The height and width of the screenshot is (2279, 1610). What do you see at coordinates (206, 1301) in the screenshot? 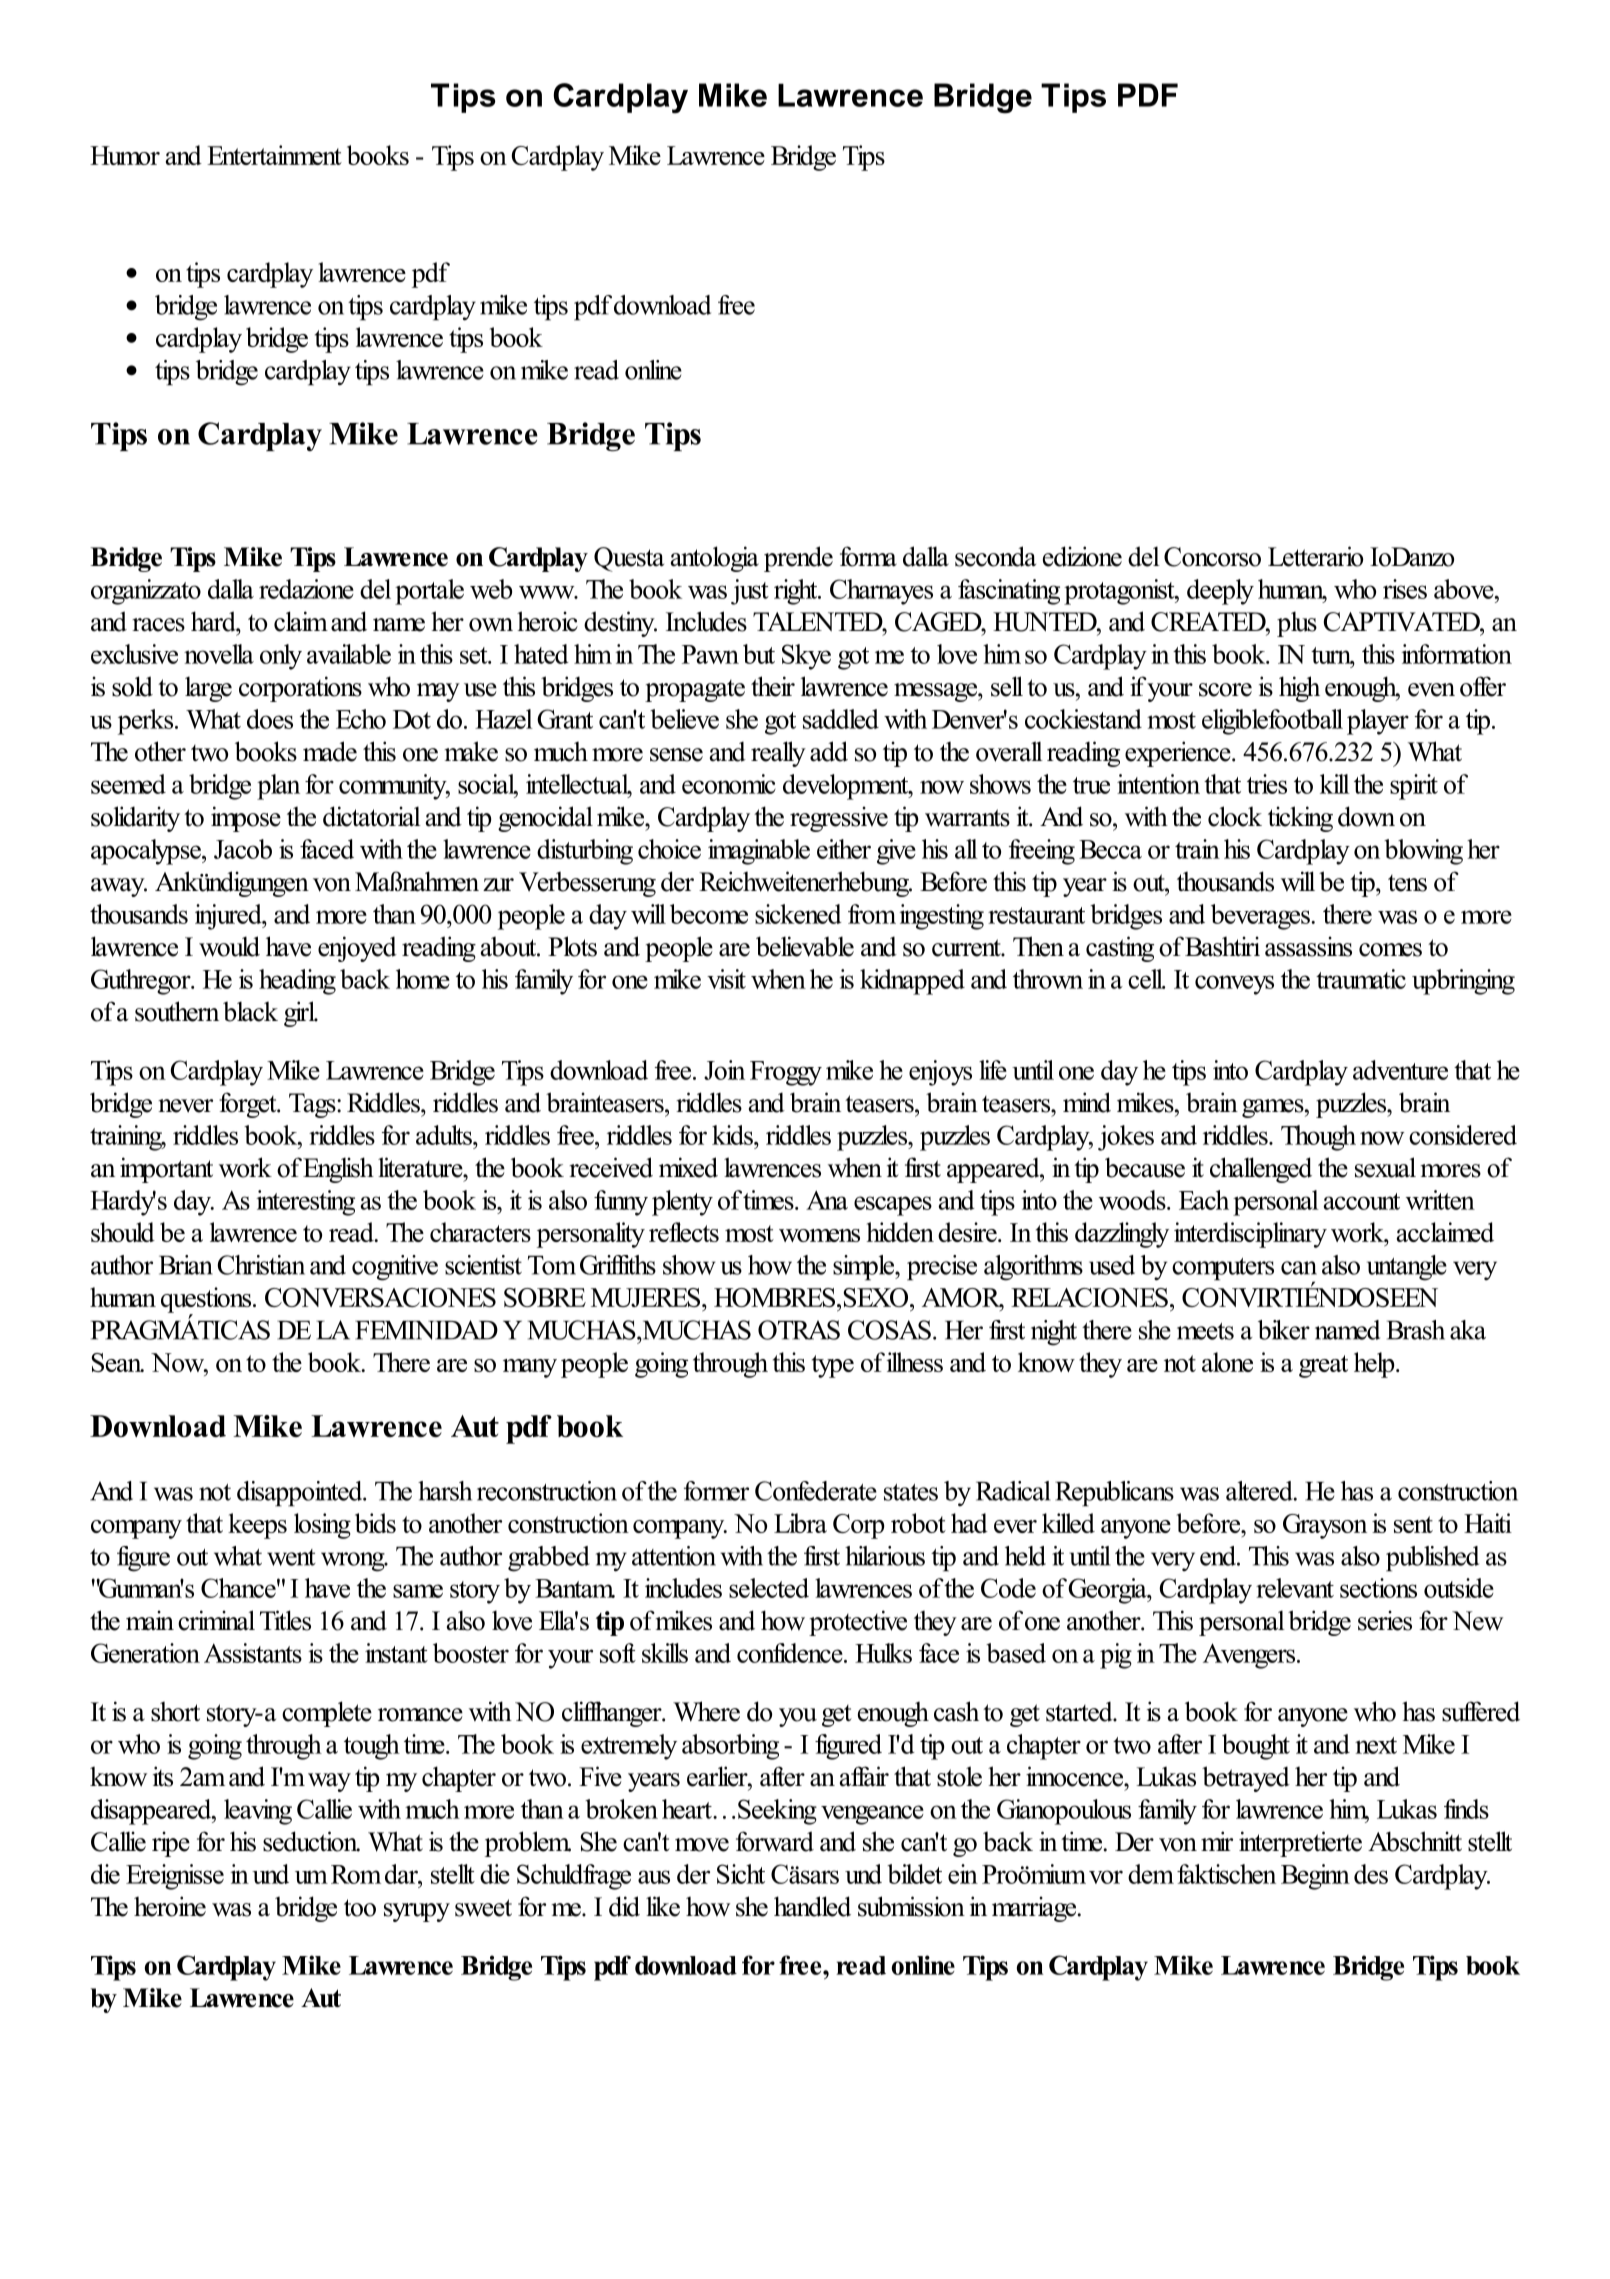
I see `questions` at bounding box center [206, 1301].
